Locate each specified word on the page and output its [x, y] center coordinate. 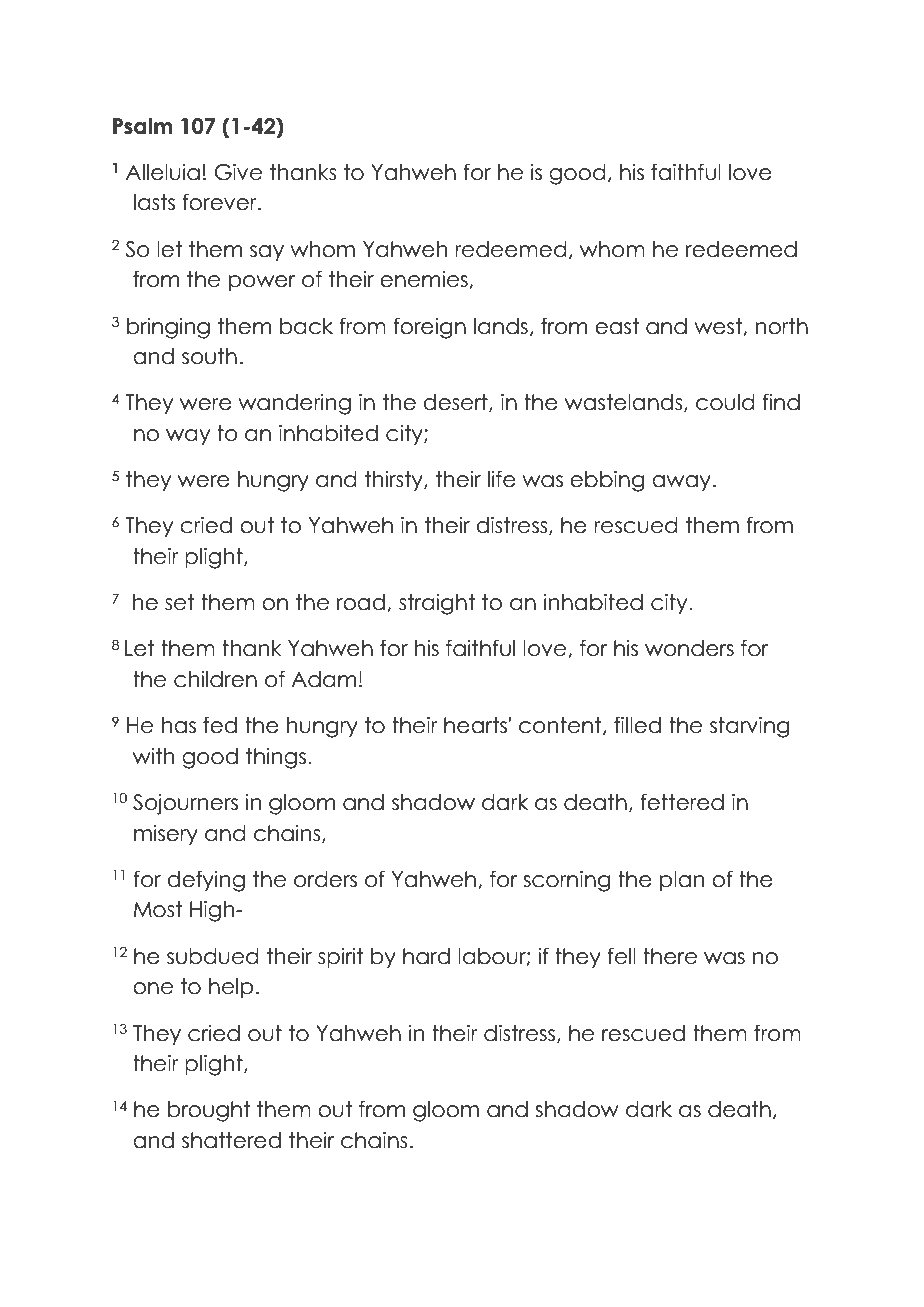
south [209, 356]
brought [209, 1111]
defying [206, 881]
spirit [340, 957]
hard [426, 956]
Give [238, 172]
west [719, 327]
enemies [425, 279]
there [670, 956]
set [180, 602]
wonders [689, 648]
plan [682, 881]
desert [456, 403]
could [725, 402]
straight [437, 604]
